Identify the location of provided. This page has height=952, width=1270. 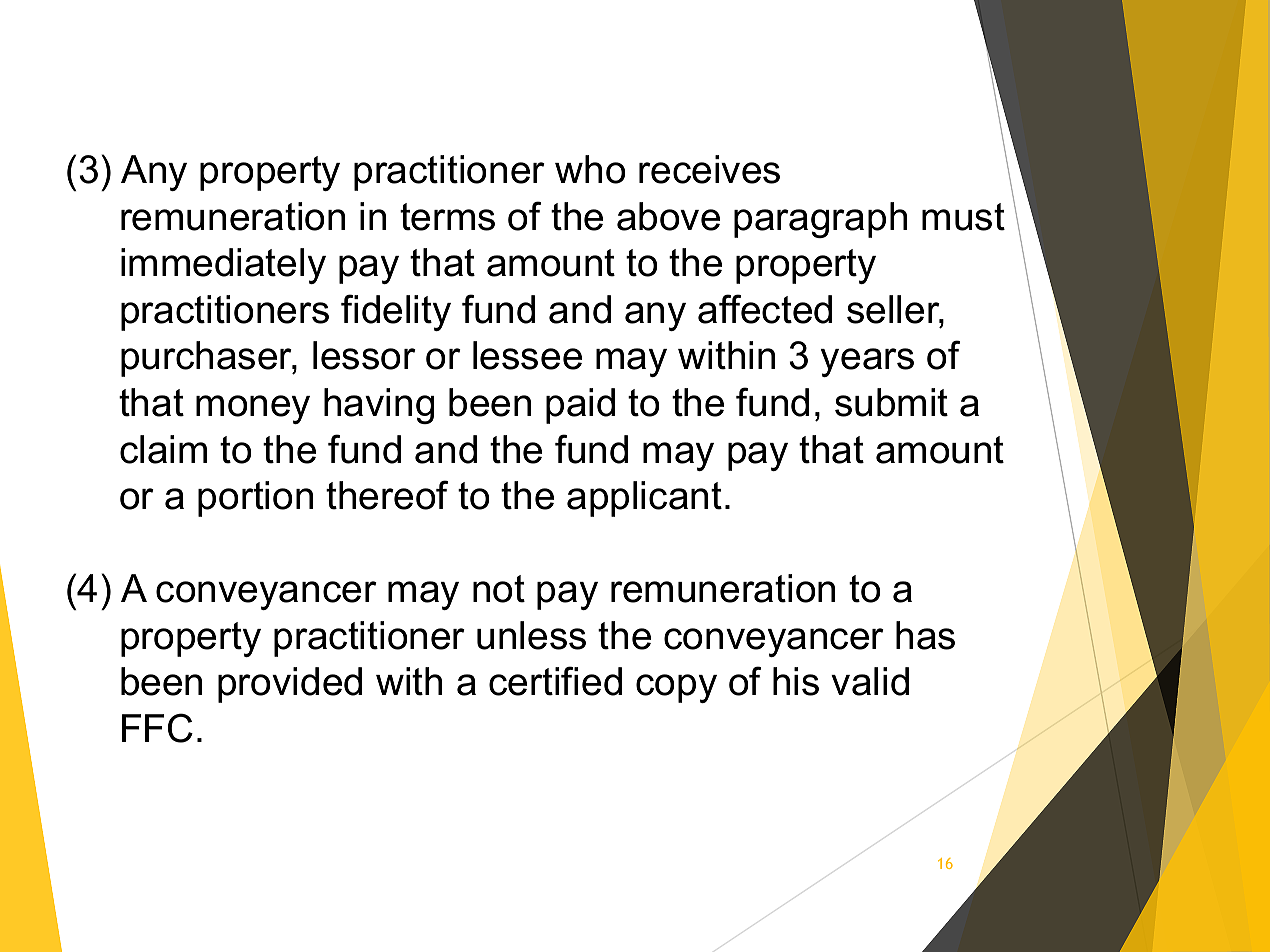
(290, 685).
